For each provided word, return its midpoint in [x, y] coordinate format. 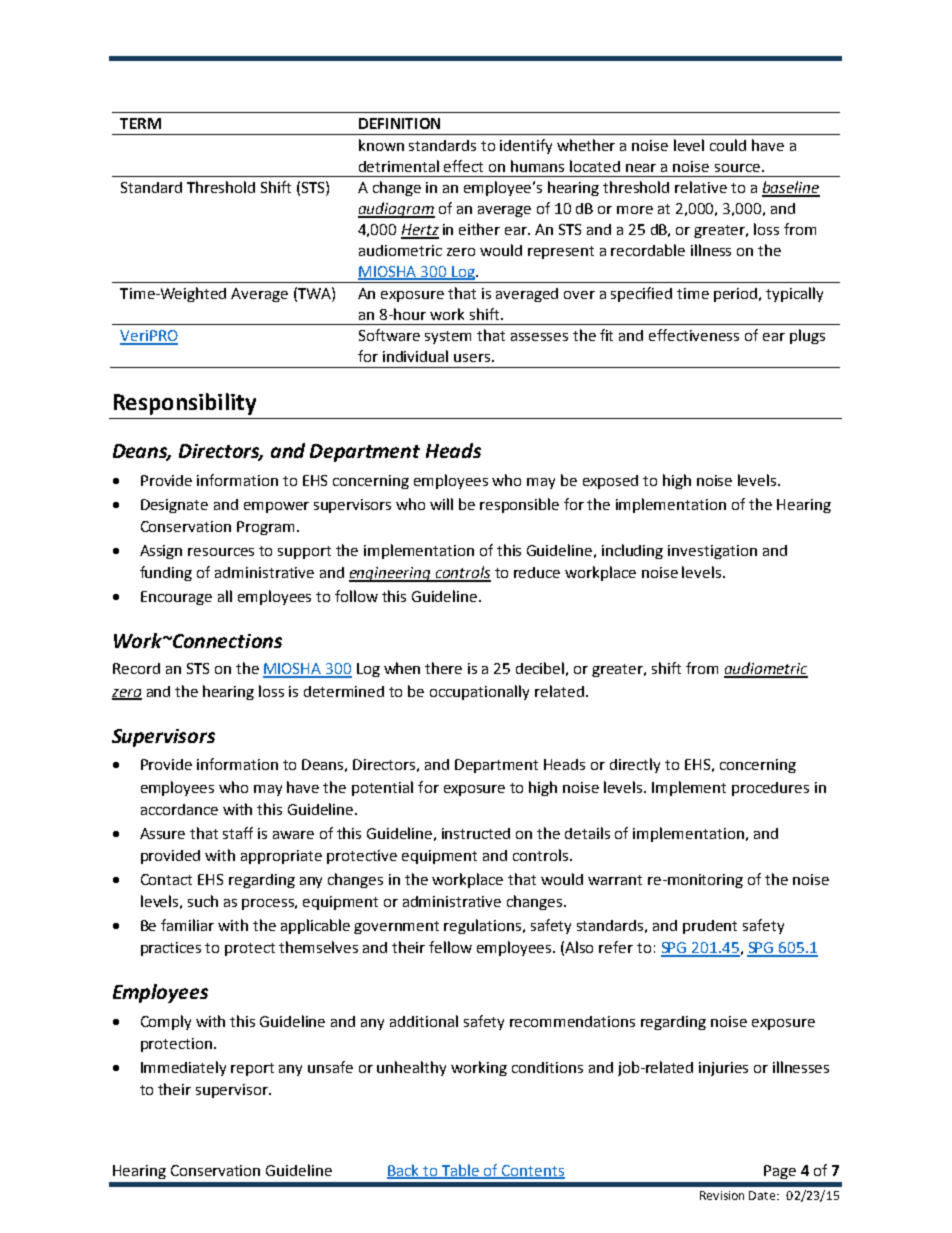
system [448, 337]
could [728, 145]
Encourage [176, 598]
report [252, 1069]
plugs [807, 336]
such [203, 901]
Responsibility [185, 404]
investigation [712, 552]
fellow [450, 947]
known [381, 145]
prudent [710, 927]
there [443, 668]
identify [526, 146]
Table [461, 1171]
